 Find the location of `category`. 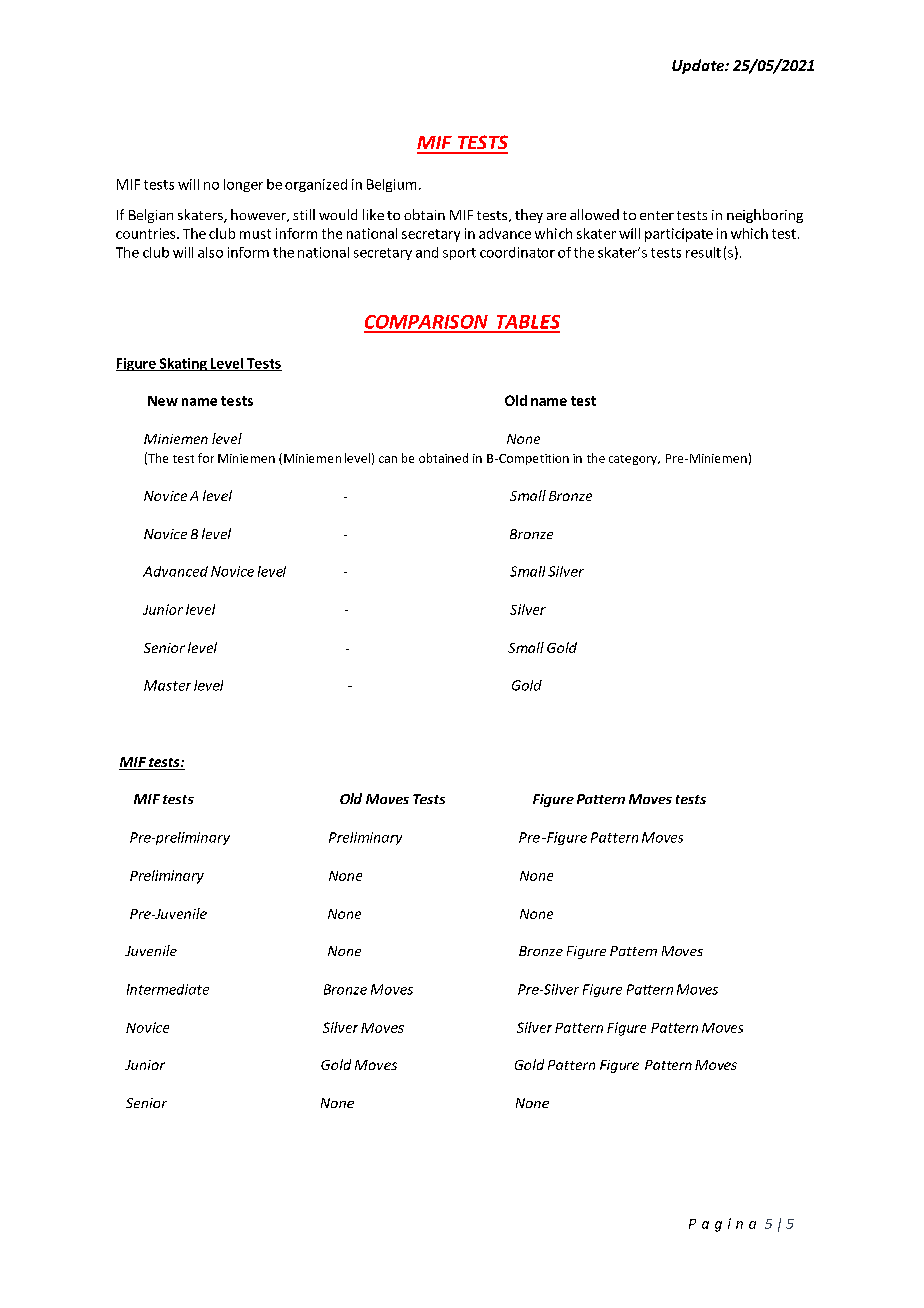

category is located at coordinates (634, 460).
